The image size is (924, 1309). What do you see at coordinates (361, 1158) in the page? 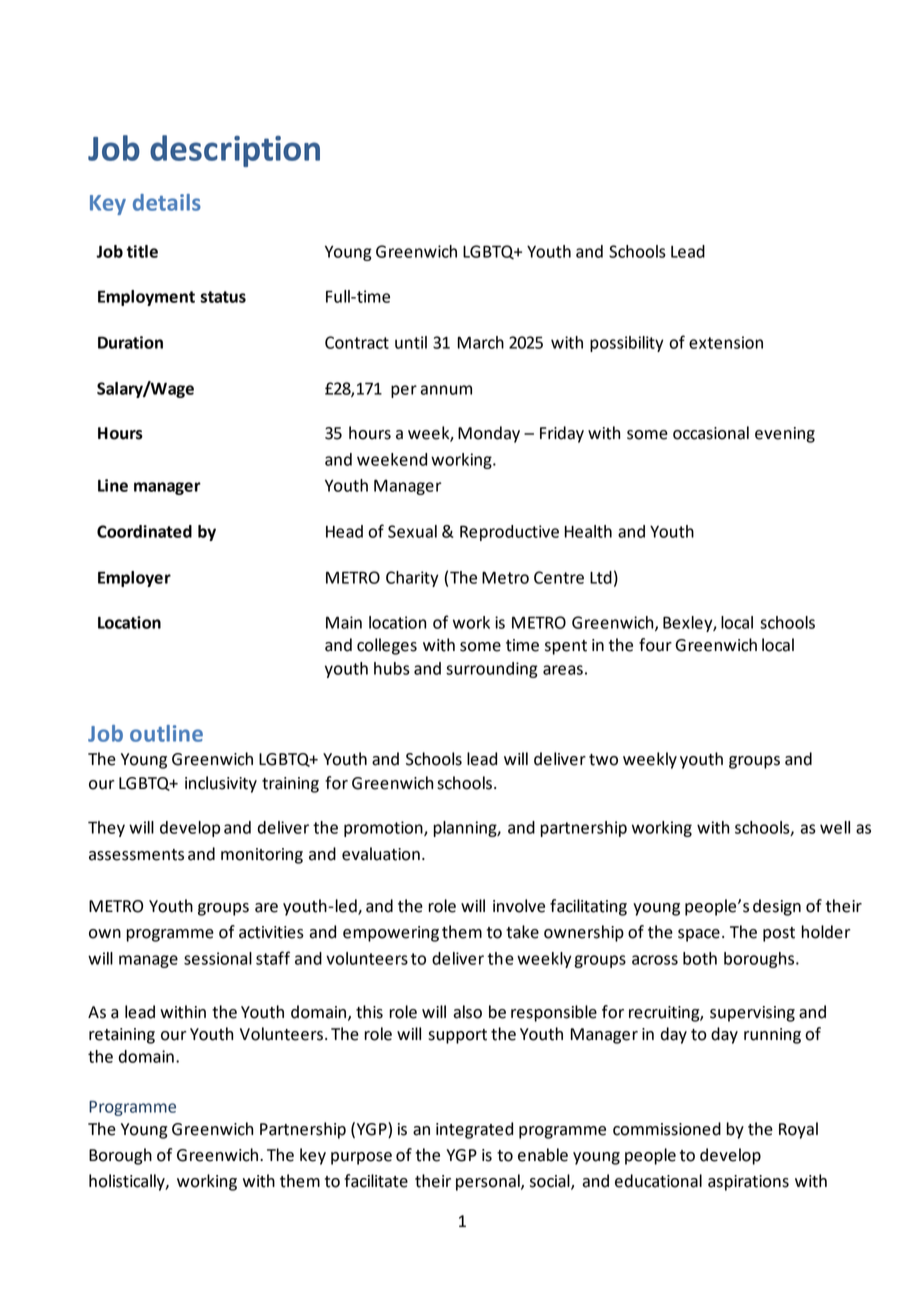
I see `purpose` at bounding box center [361, 1158].
